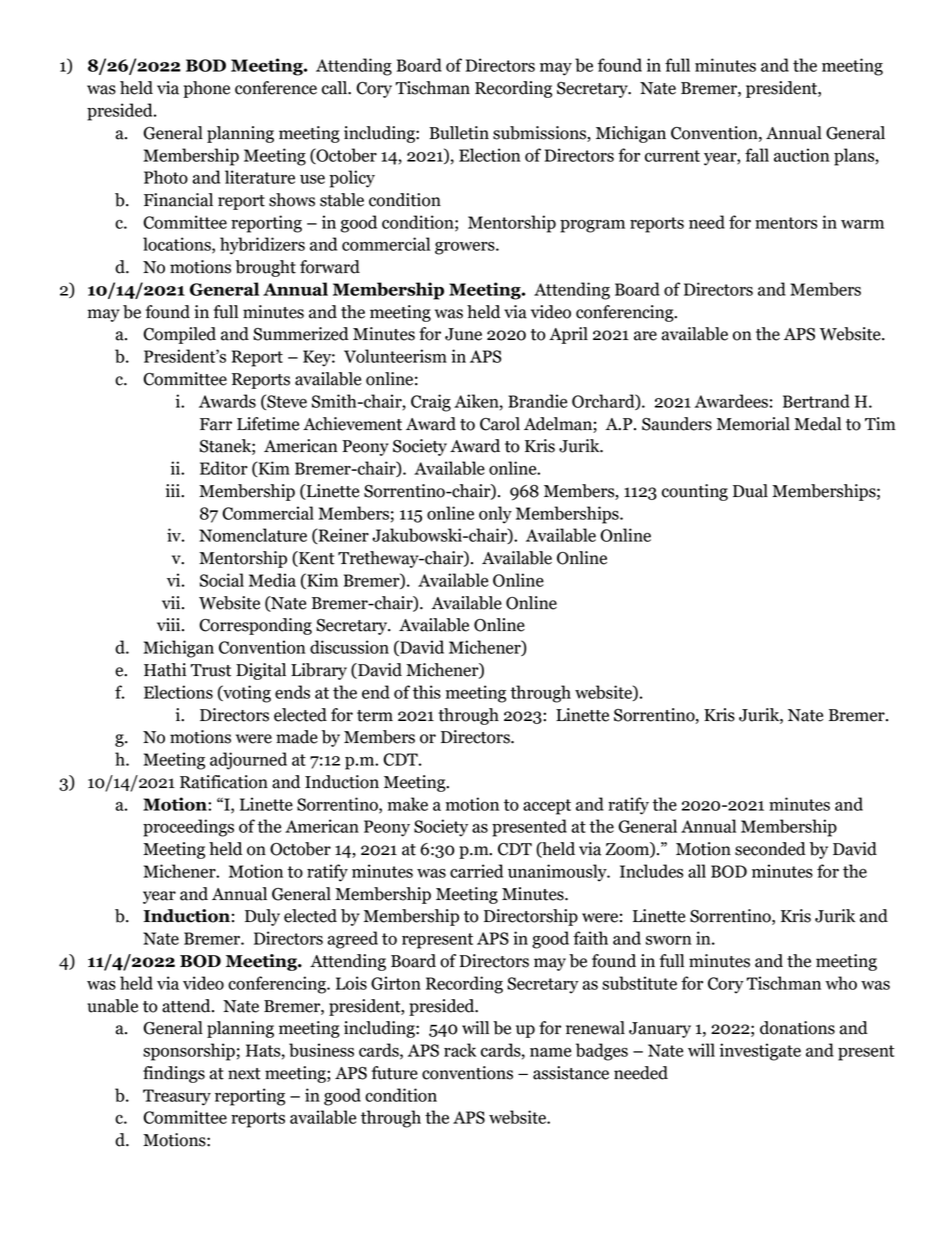 The width and height of the screenshot is (952, 1233). What do you see at coordinates (770, 849) in the screenshot?
I see `seconded` at bounding box center [770, 849].
